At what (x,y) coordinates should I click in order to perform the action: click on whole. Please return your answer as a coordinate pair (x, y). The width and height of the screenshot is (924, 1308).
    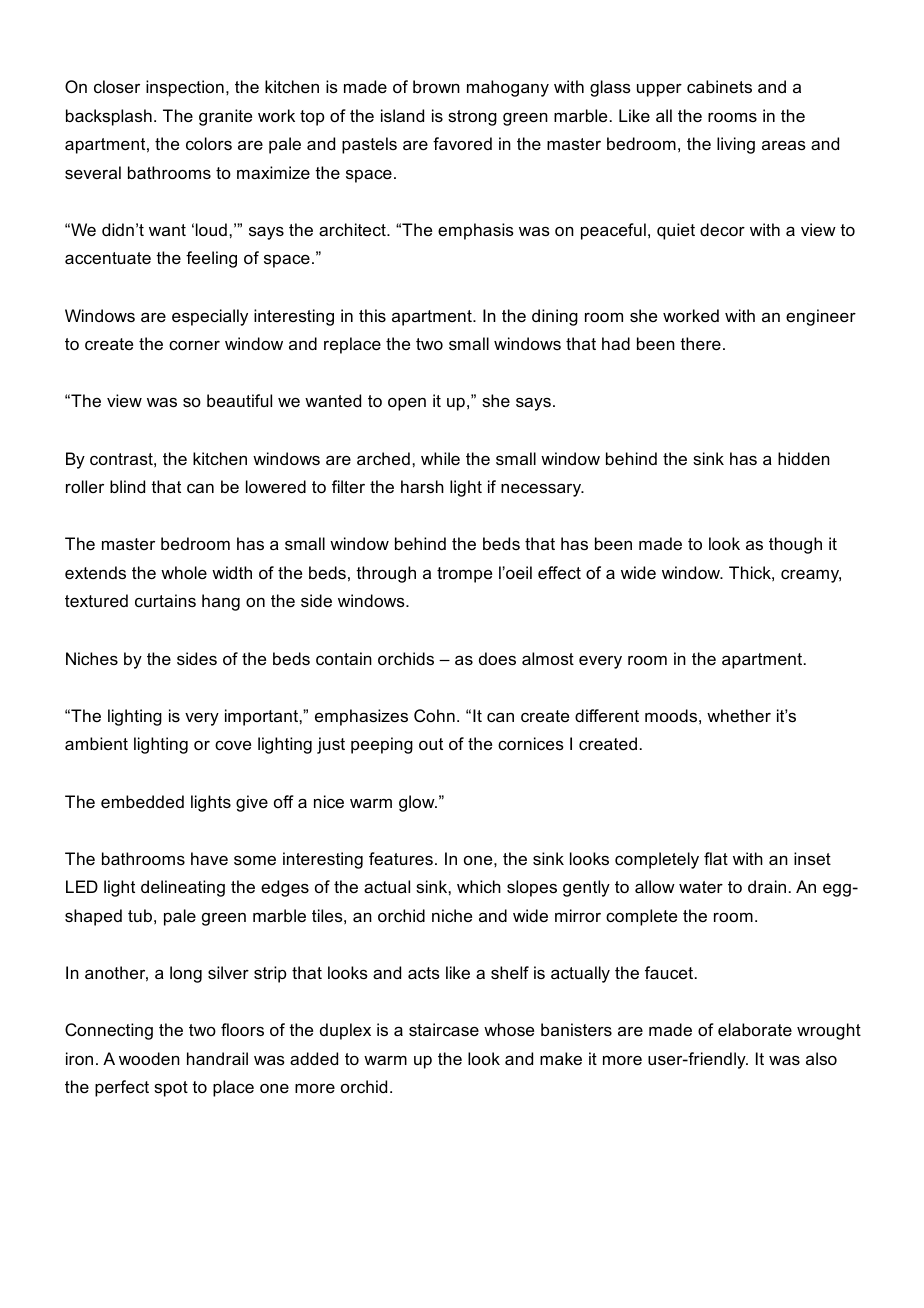
    Looking at the image, I should click on (184, 572).
